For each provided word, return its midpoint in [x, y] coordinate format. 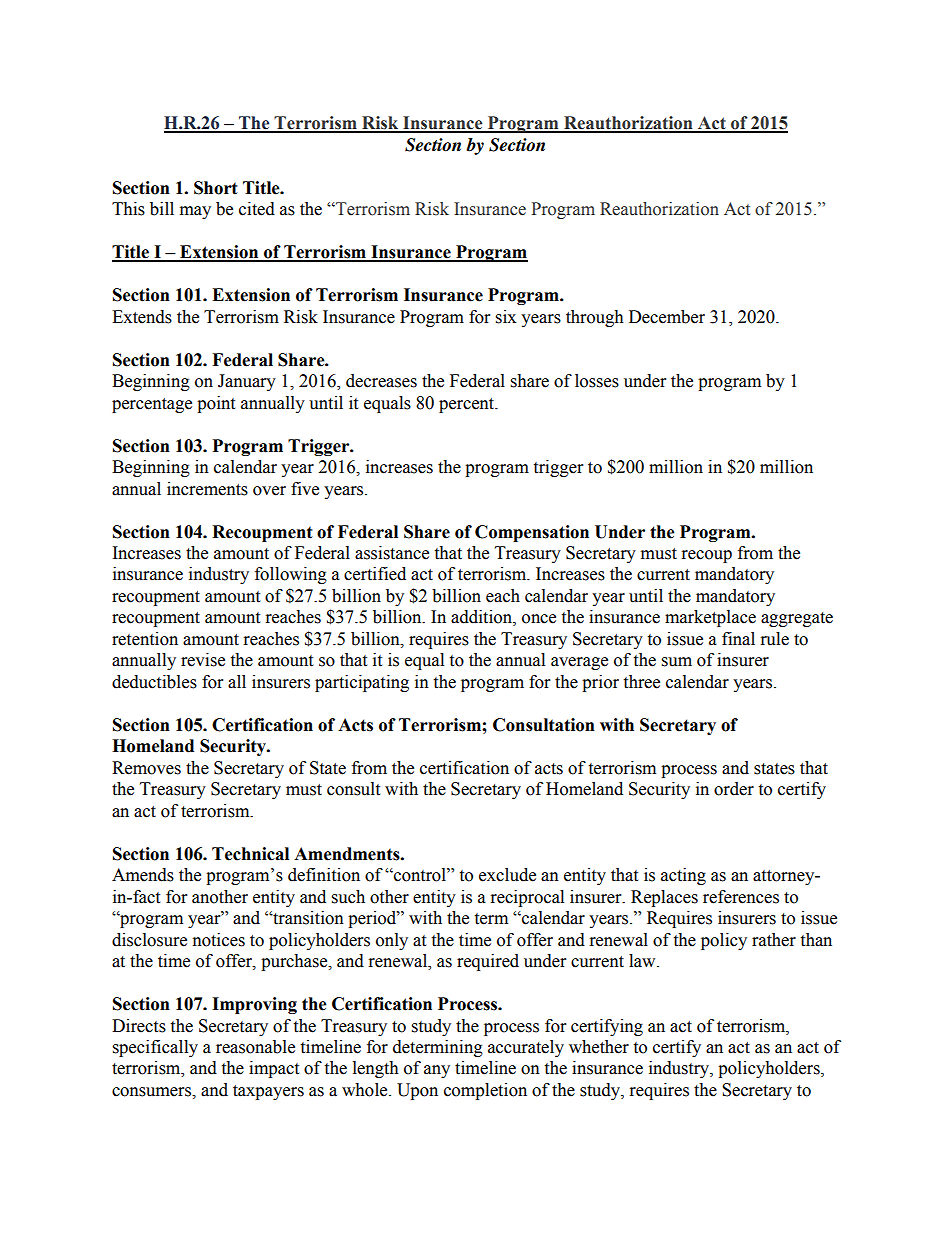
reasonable [255, 1047]
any [437, 1071]
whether [599, 1047]
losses [597, 381]
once [539, 619]
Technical [250, 854]
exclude [507, 875]
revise [203, 660]
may [195, 212]
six [506, 317]
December [667, 317]
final [738, 639]
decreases [381, 381]
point [216, 404]
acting [683, 876]
